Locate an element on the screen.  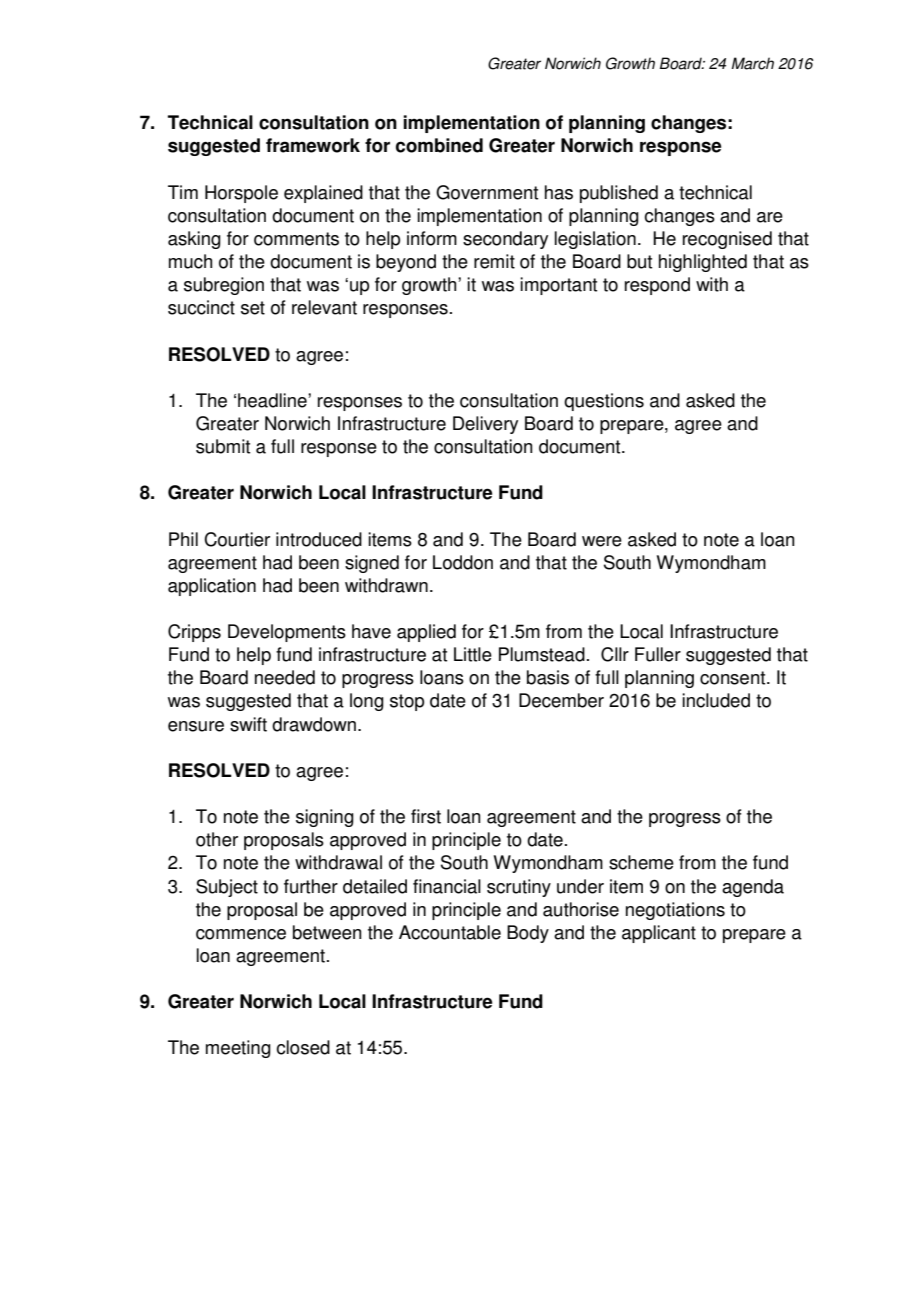
Accountable is located at coordinates (450, 932).
